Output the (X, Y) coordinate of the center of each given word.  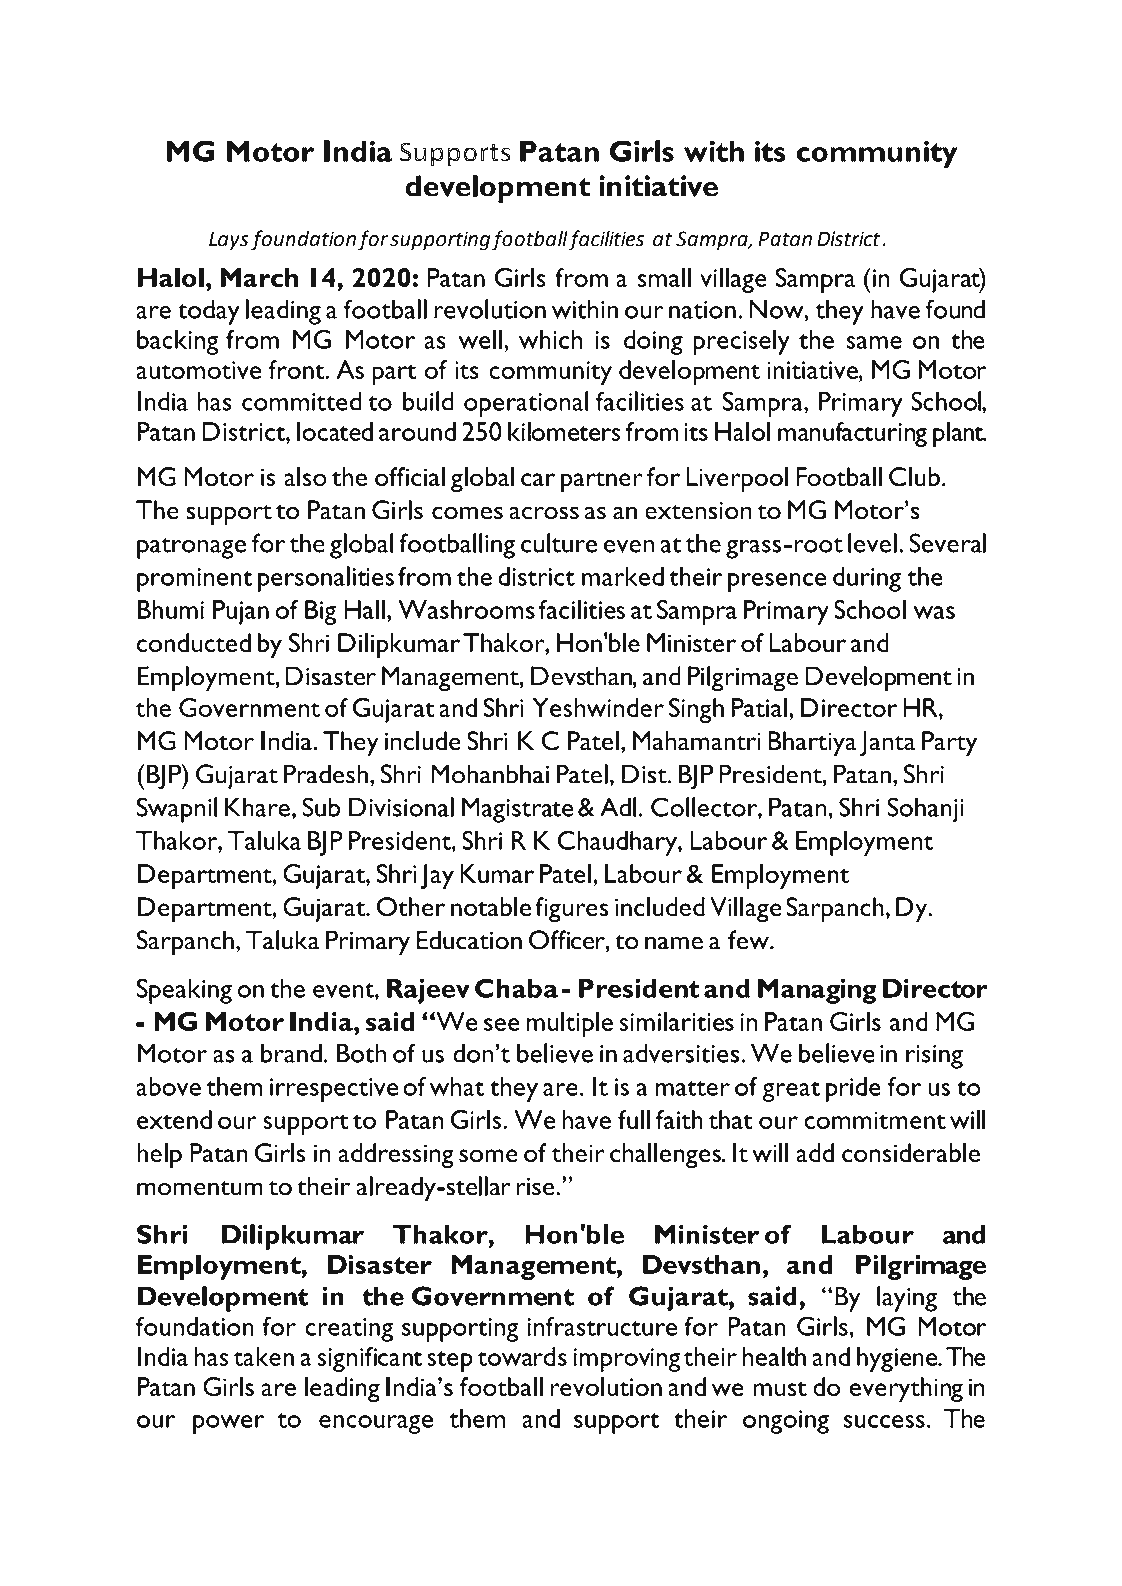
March (259, 277)
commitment (875, 1120)
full (634, 1119)
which (550, 339)
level (872, 543)
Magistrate (517, 810)
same (874, 342)
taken (264, 1356)
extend (174, 1119)
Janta (887, 744)
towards (522, 1356)
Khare (257, 807)
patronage (191, 548)
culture (559, 543)
